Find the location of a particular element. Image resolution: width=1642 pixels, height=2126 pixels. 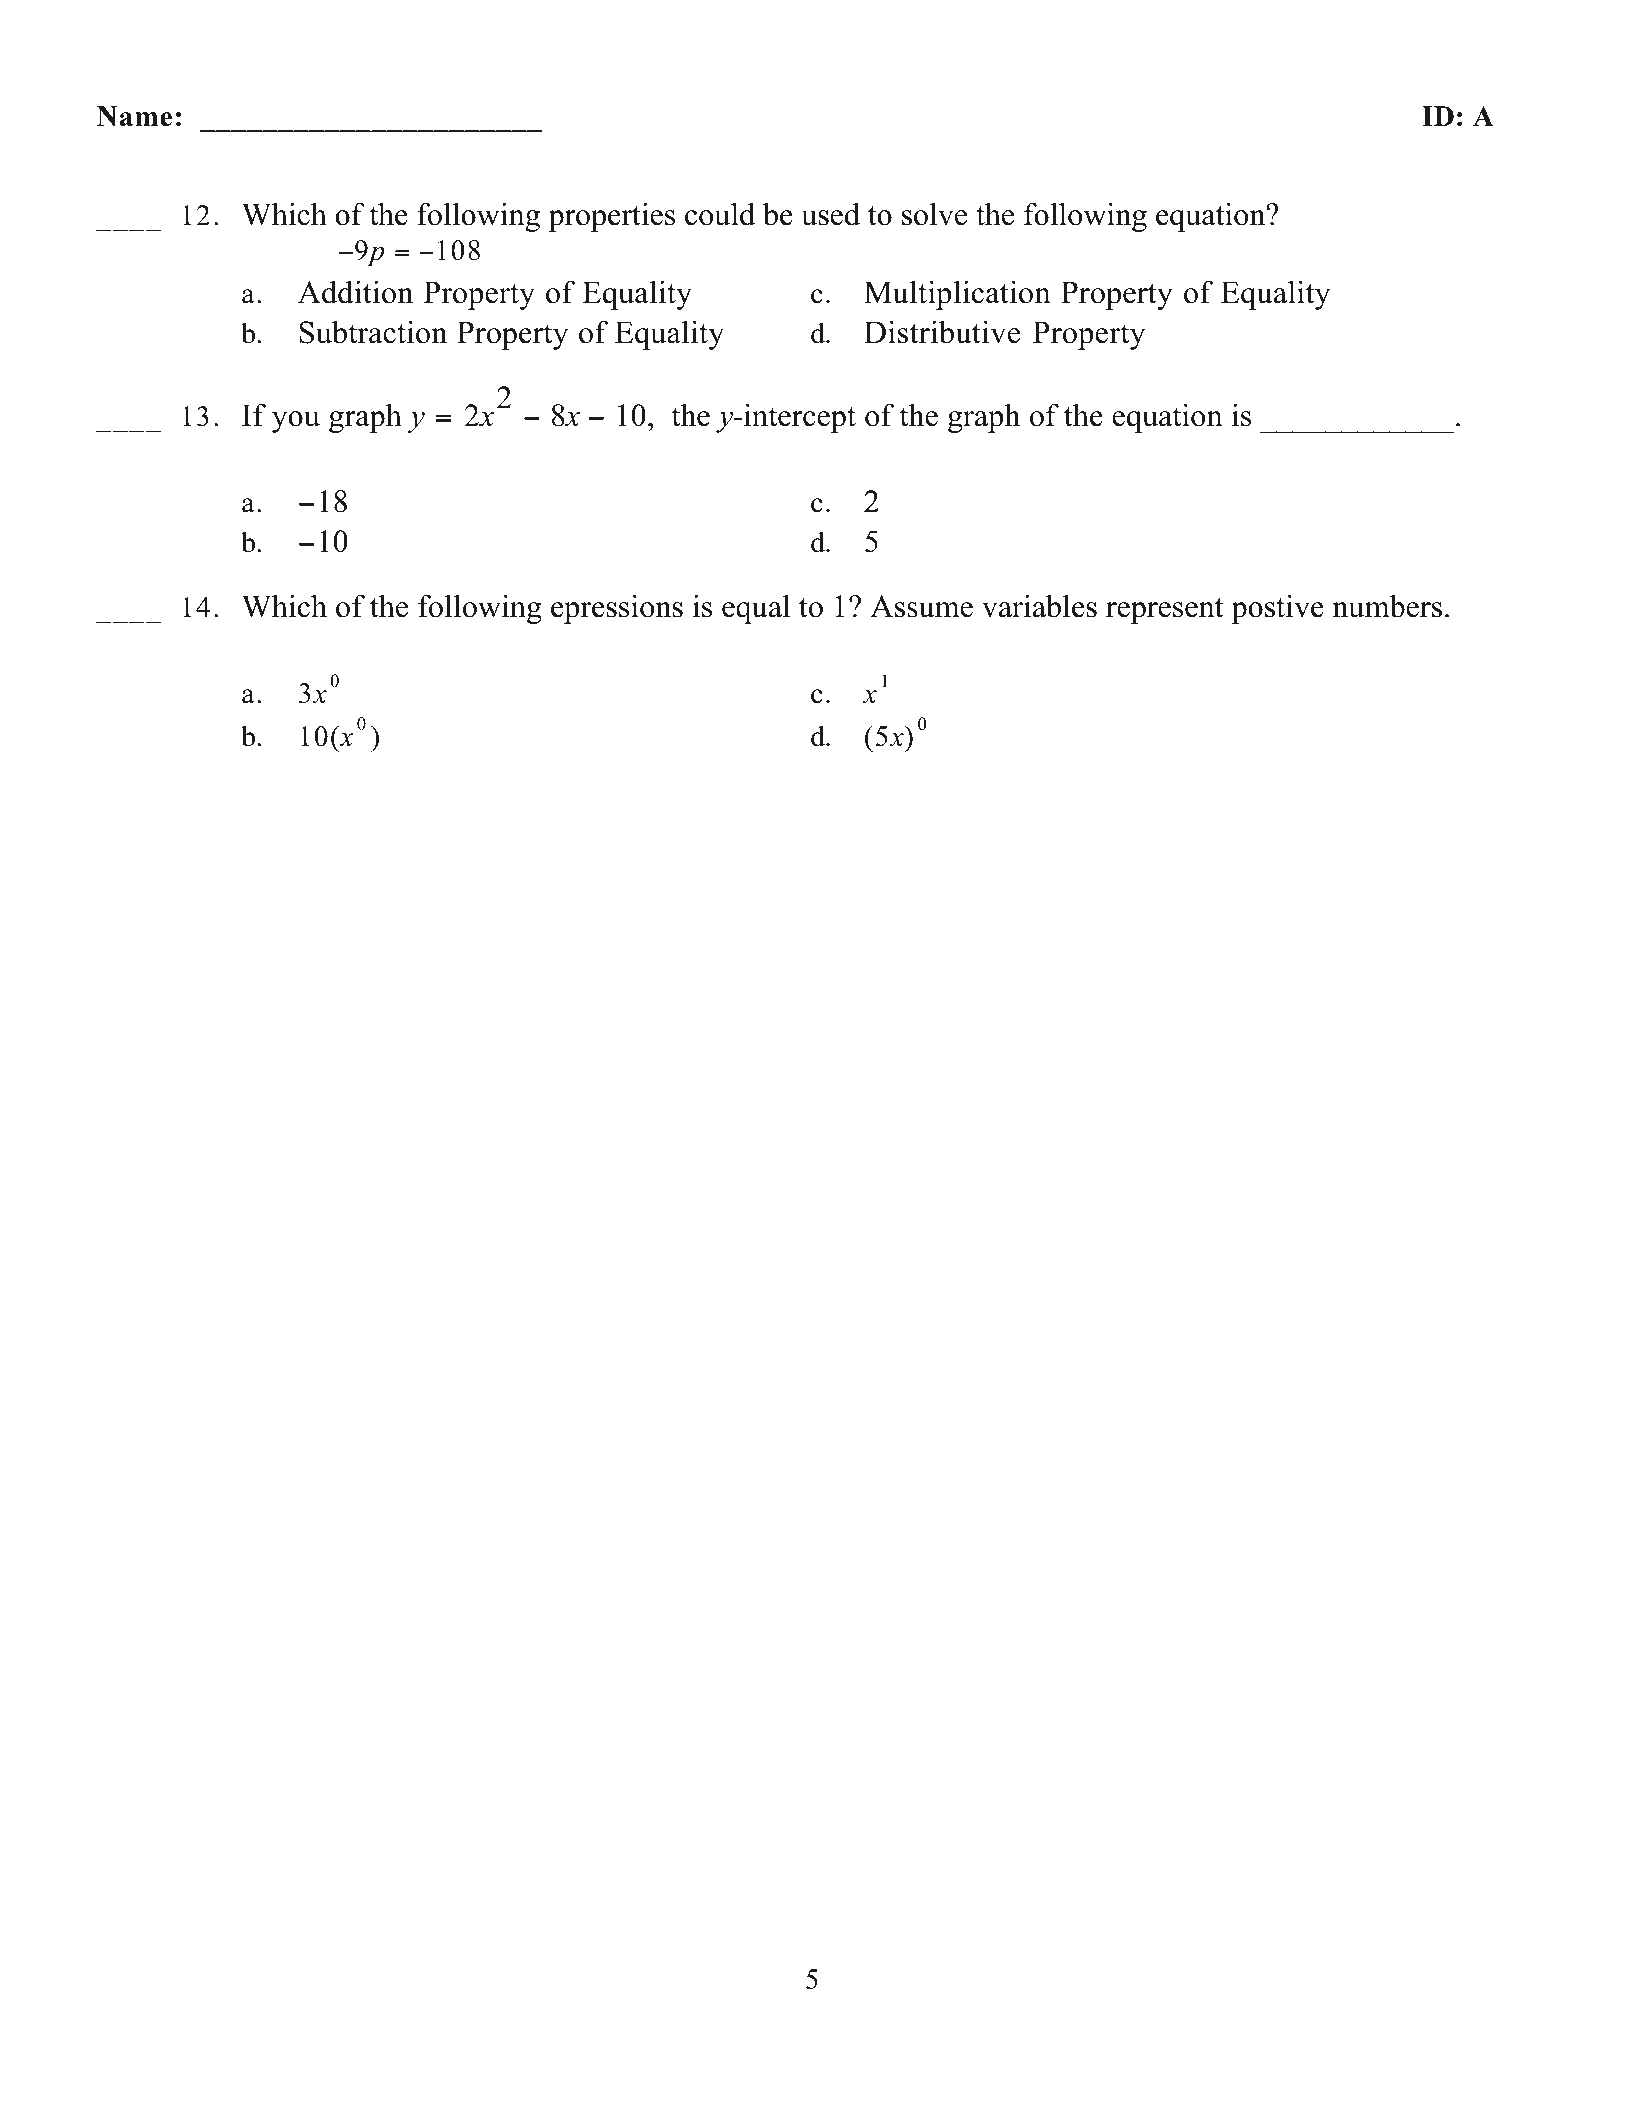

Distributive is located at coordinates (942, 332).
